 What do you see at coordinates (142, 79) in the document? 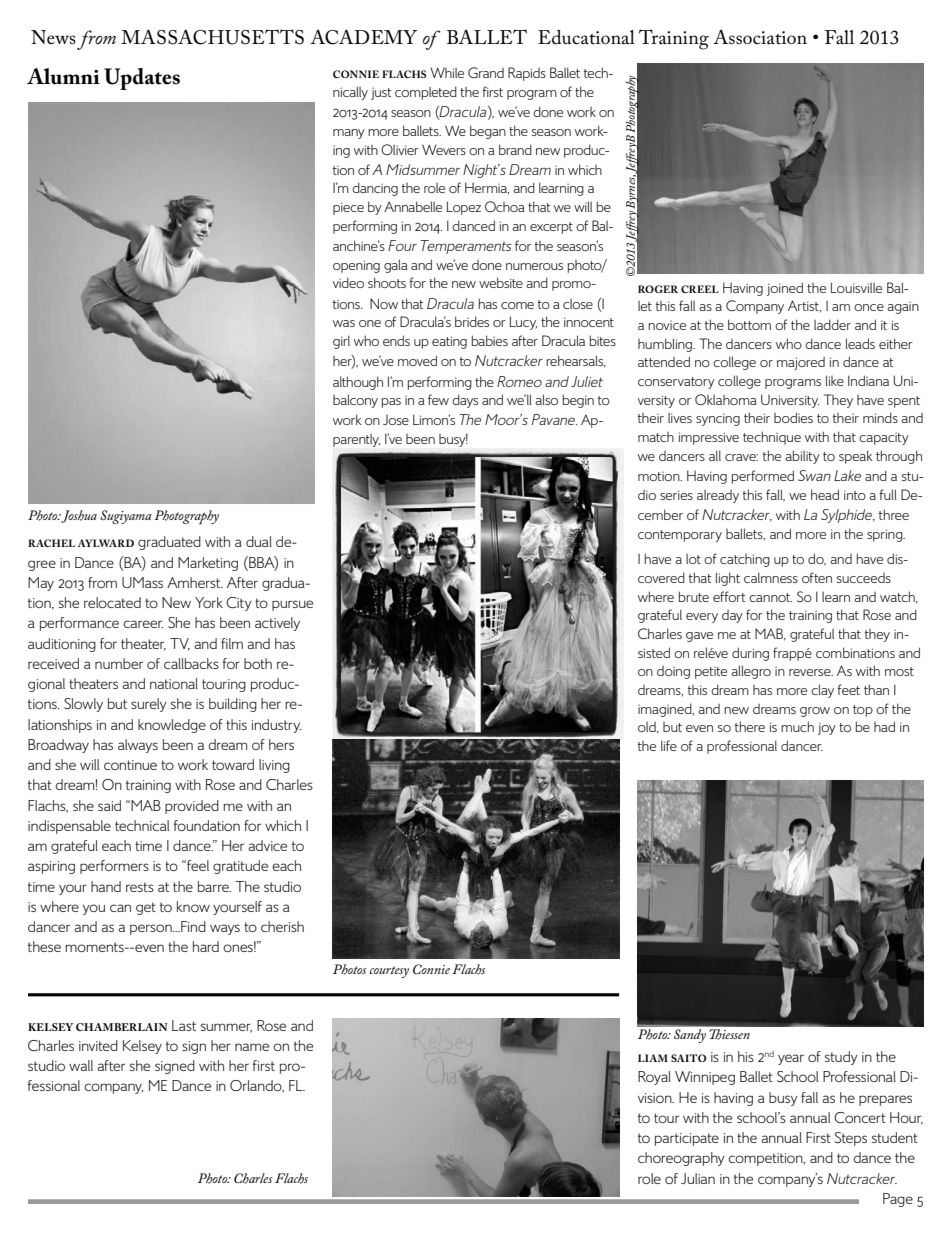
I see `Updates` at bounding box center [142, 79].
